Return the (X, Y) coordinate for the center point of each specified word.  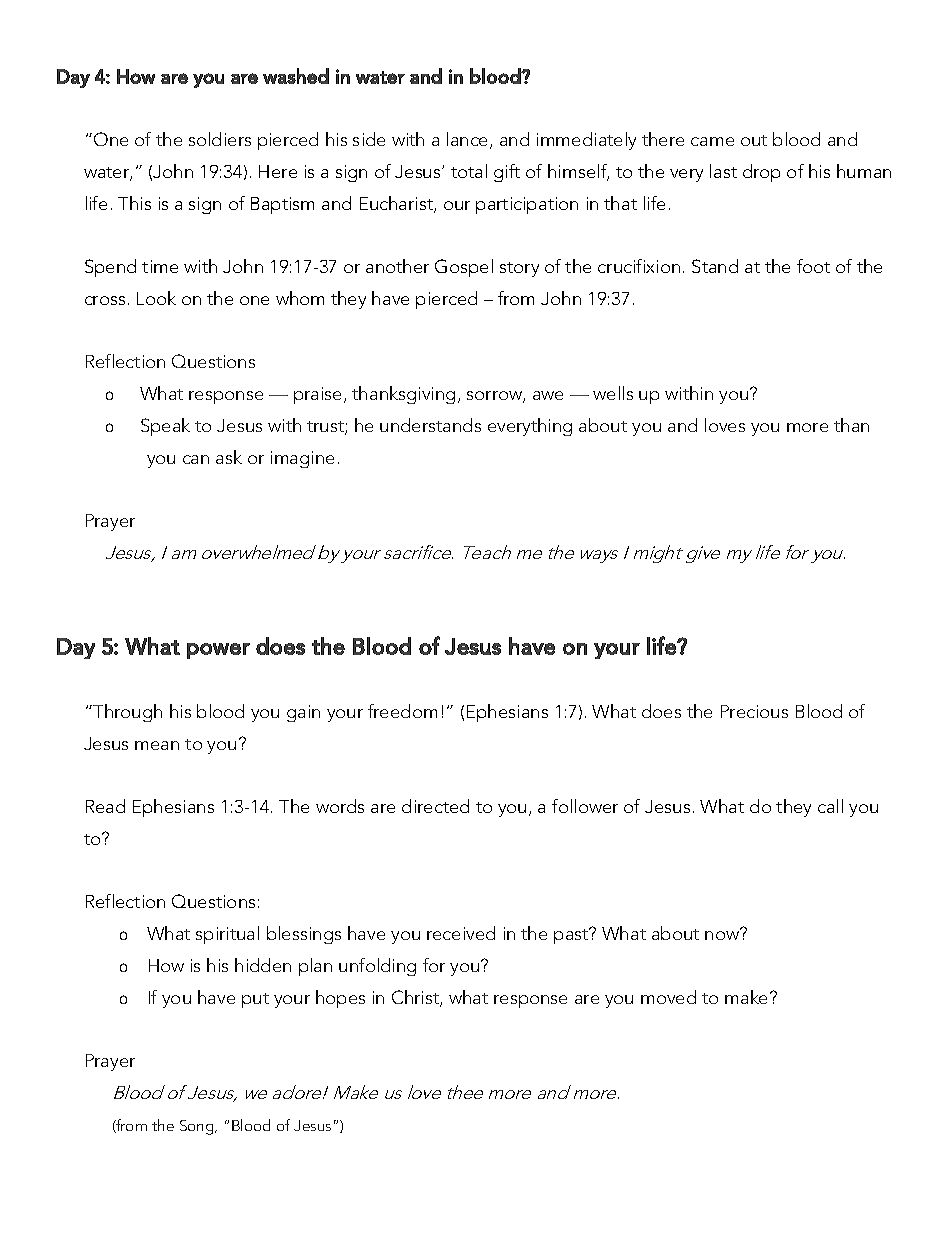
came (712, 141)
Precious (754, 711)
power (218, 651)
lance (469, 140)
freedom (402, 711)
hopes (340, 999)
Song (198, 1127)
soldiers (220, 139)
